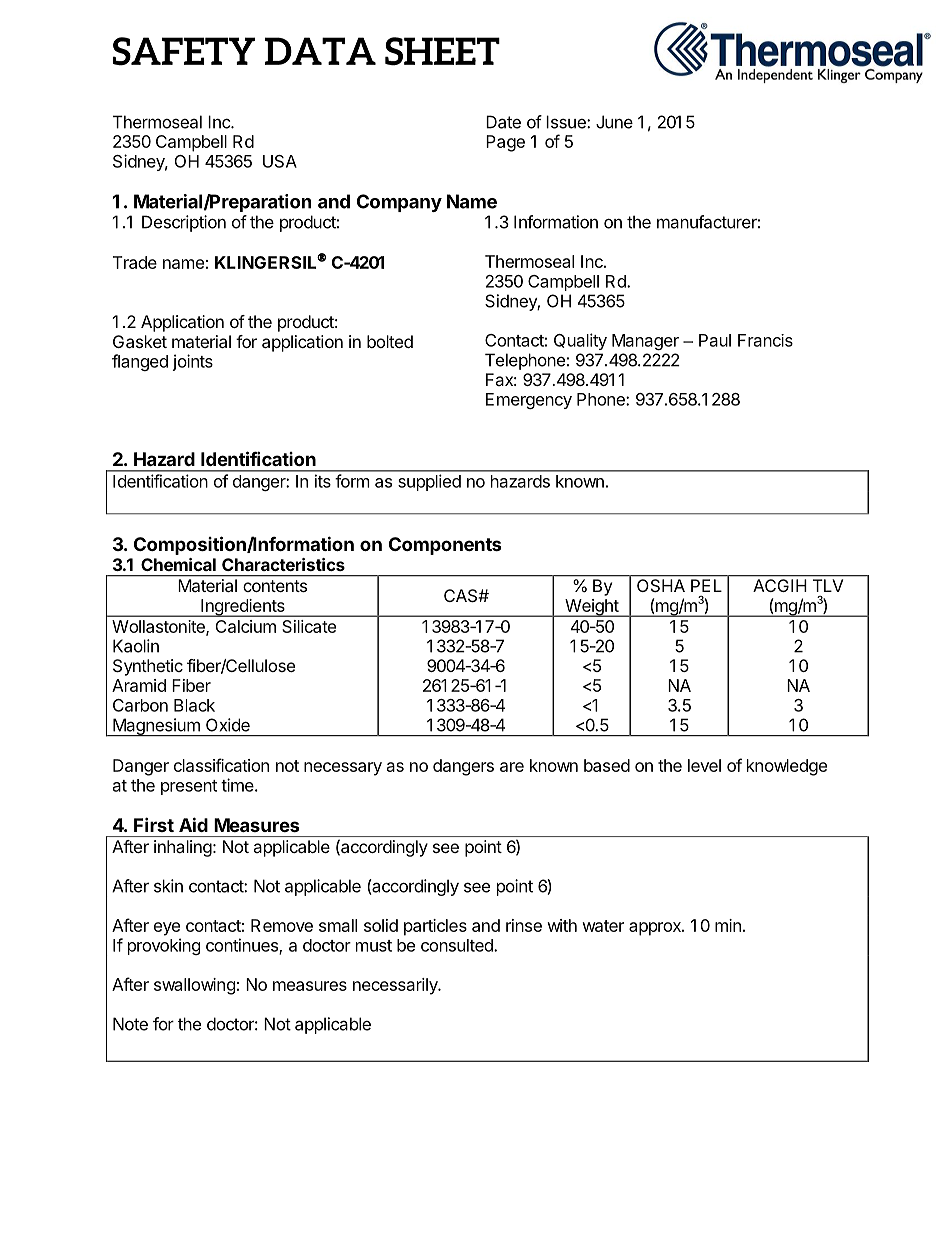  Describe the element at coordinates (614, 122) in the page. I see `June` at that location.
